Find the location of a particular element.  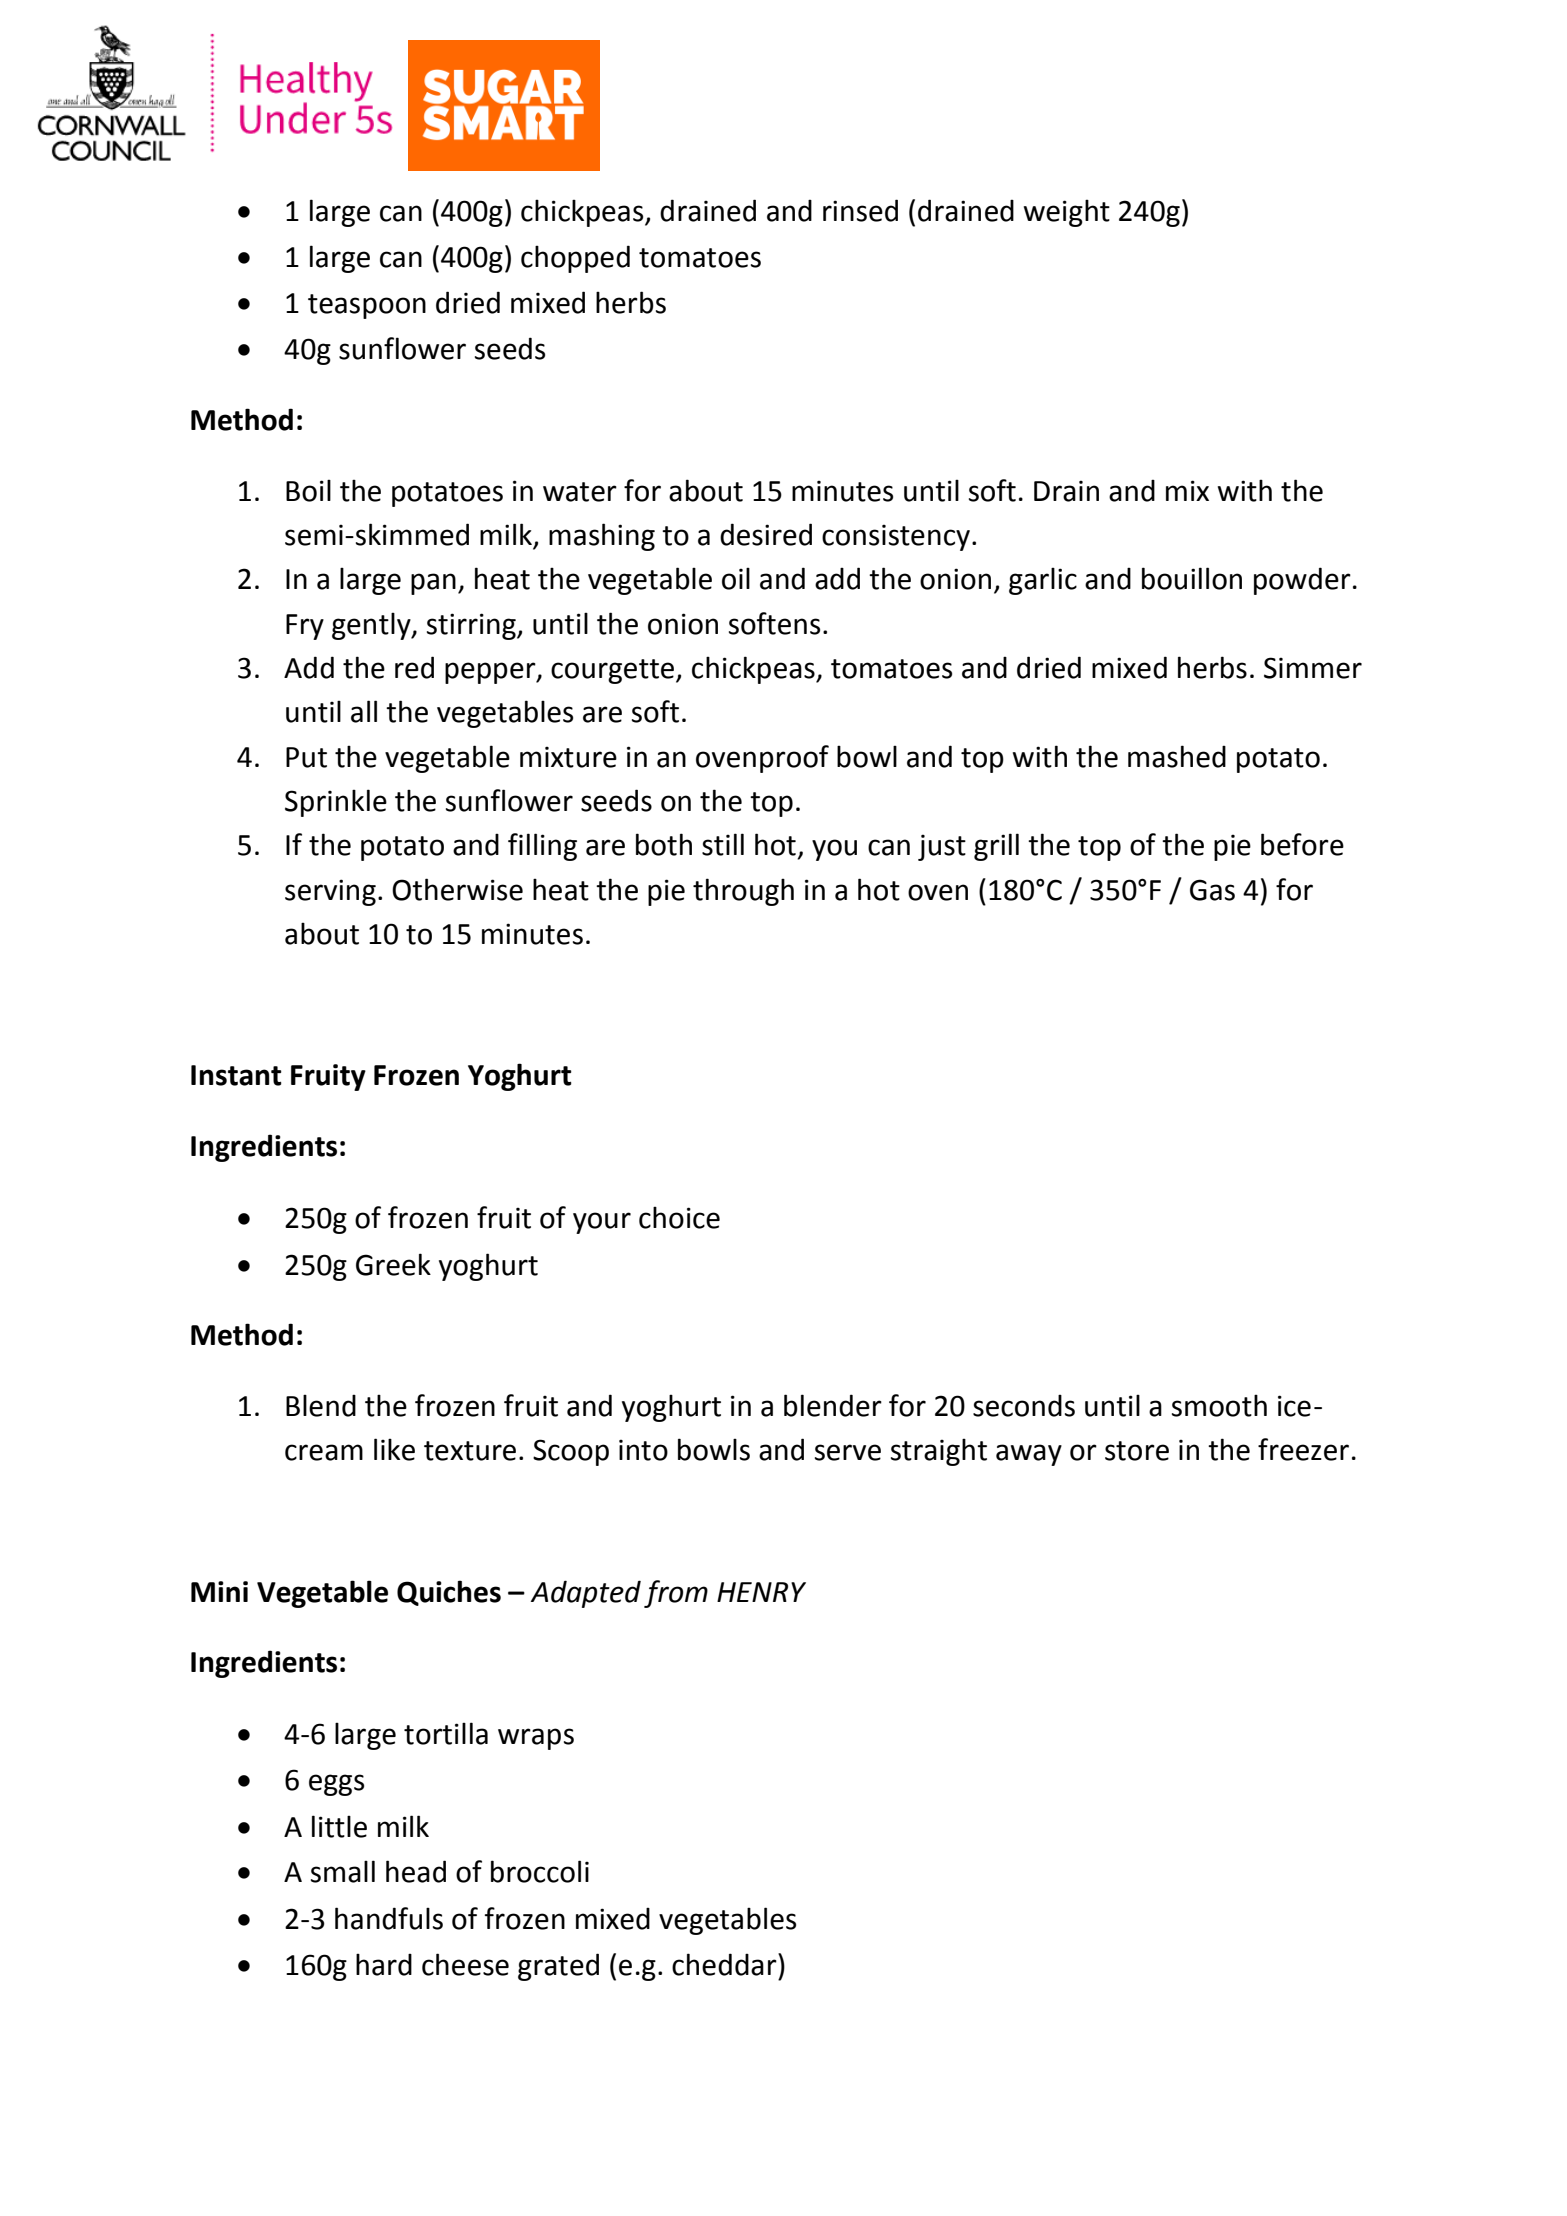

handfuls is located at coordinates (389, 1918).
